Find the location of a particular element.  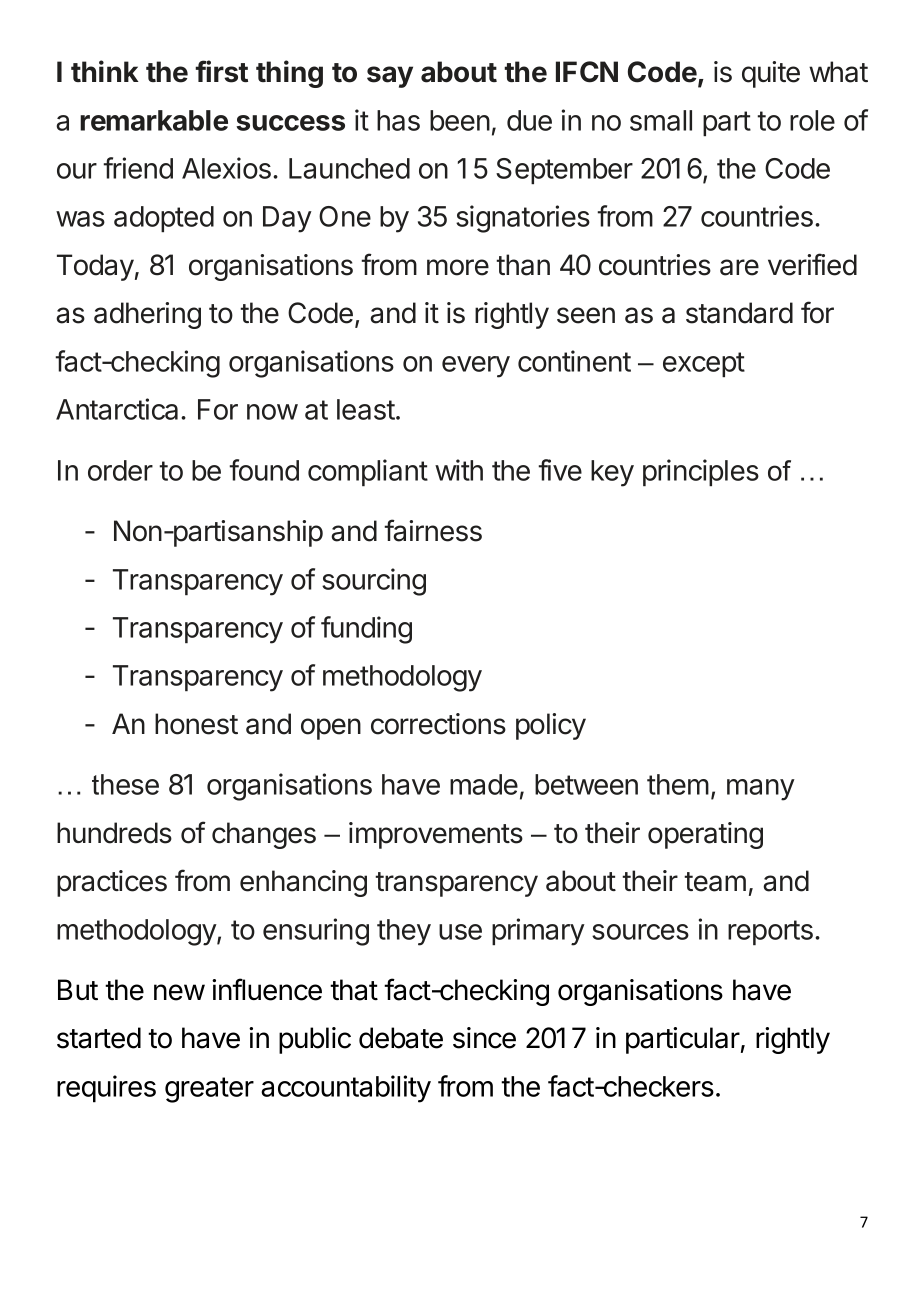

fairness is located at coordinates (433, 530).
